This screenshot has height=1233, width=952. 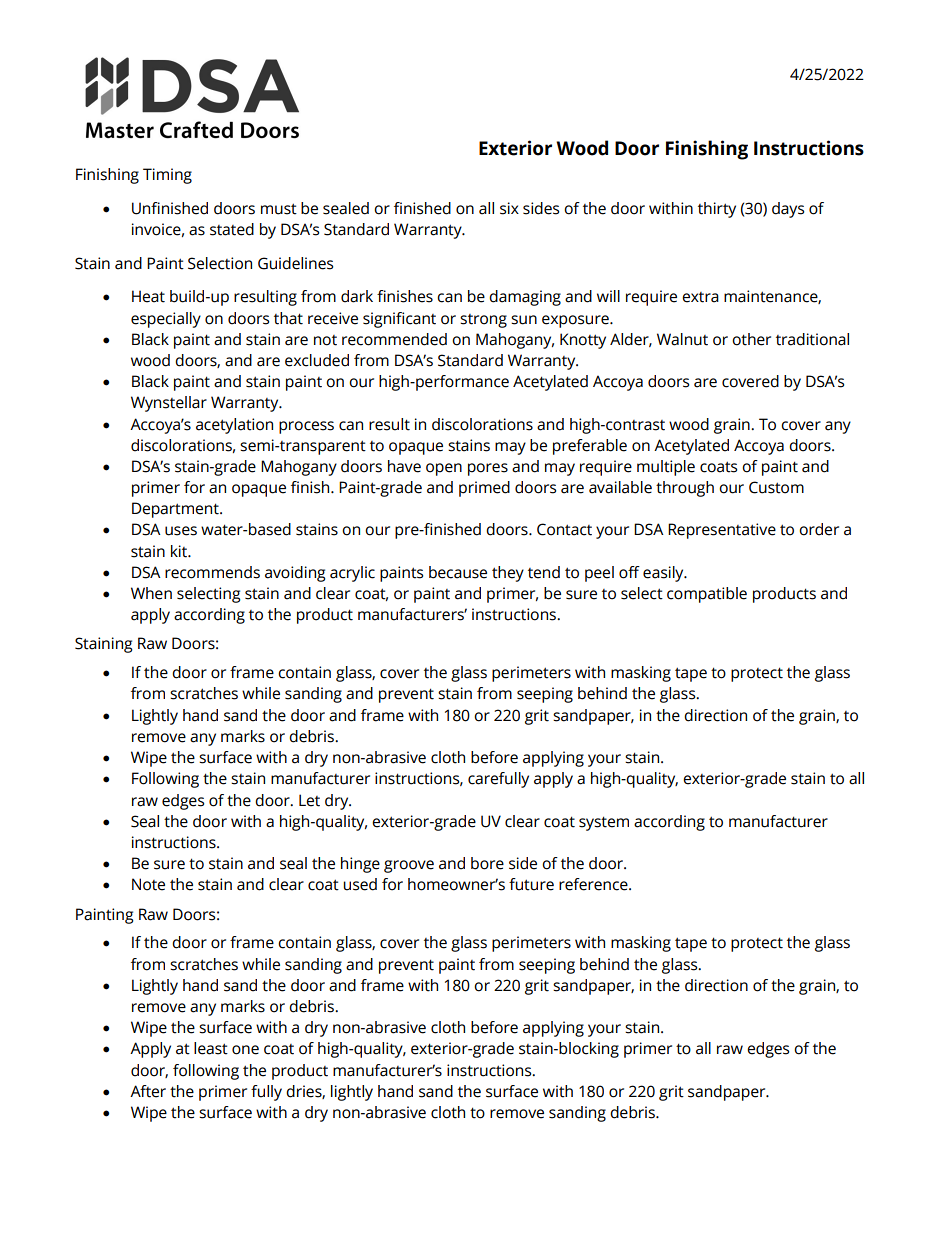 What do you see at coordinates (484, 489) in the screenshot?
I see `primed` at bounding box center [484, 489].
